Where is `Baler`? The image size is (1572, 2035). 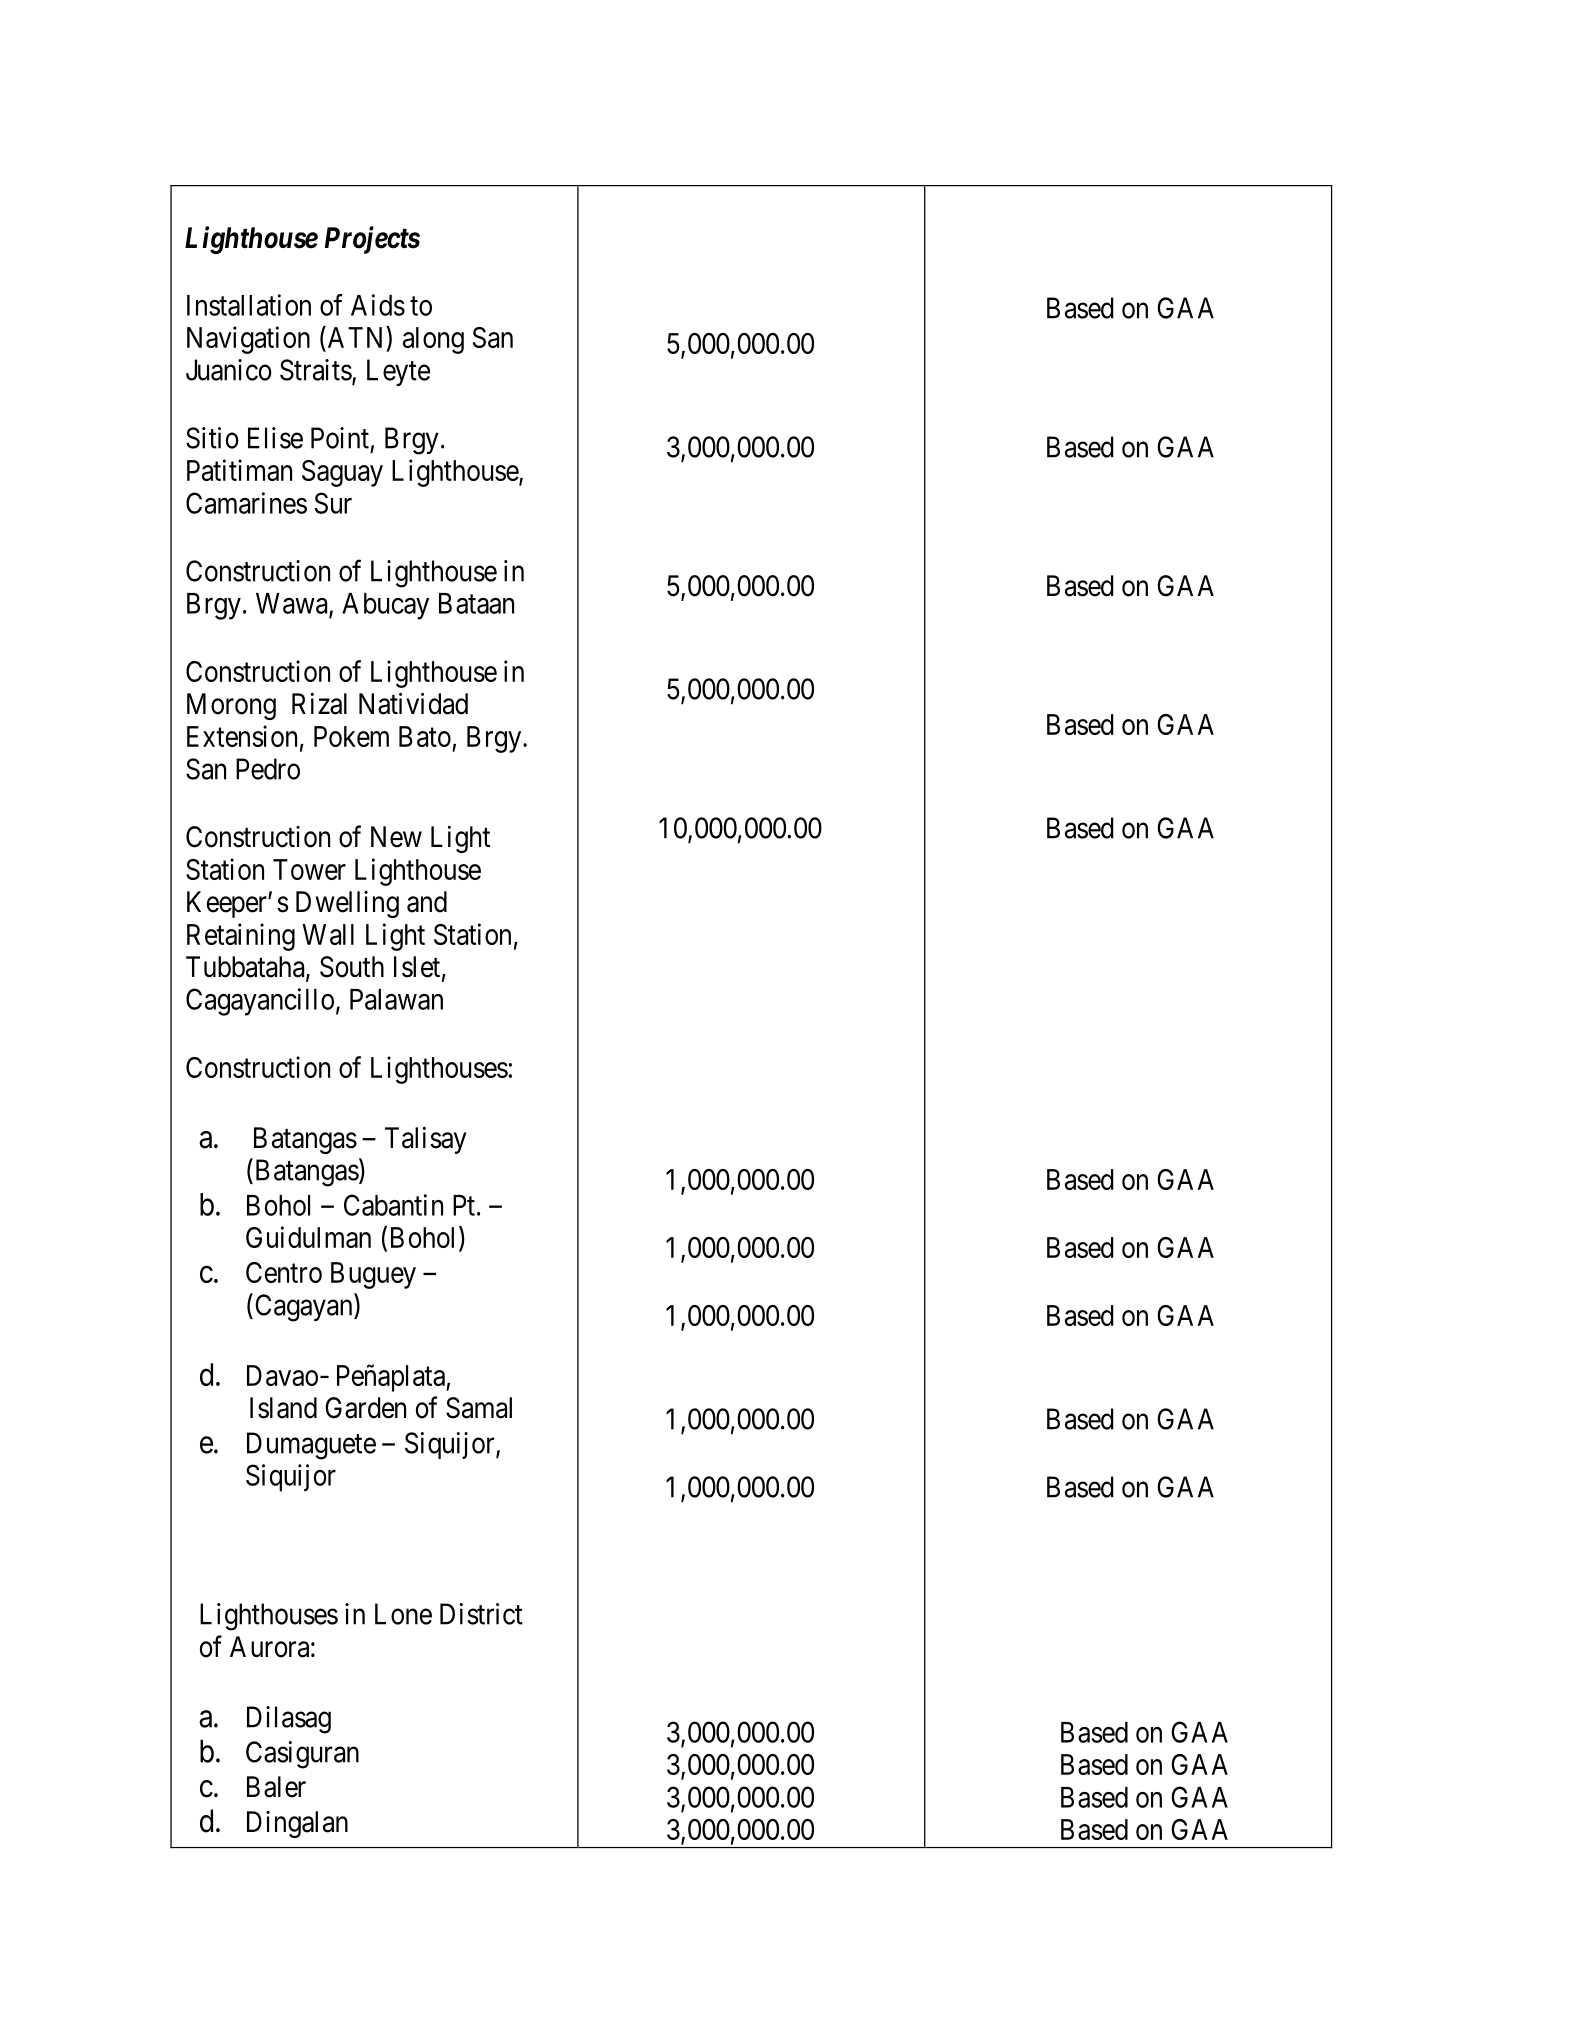
Baler is located at coordinates (276, 1787).
